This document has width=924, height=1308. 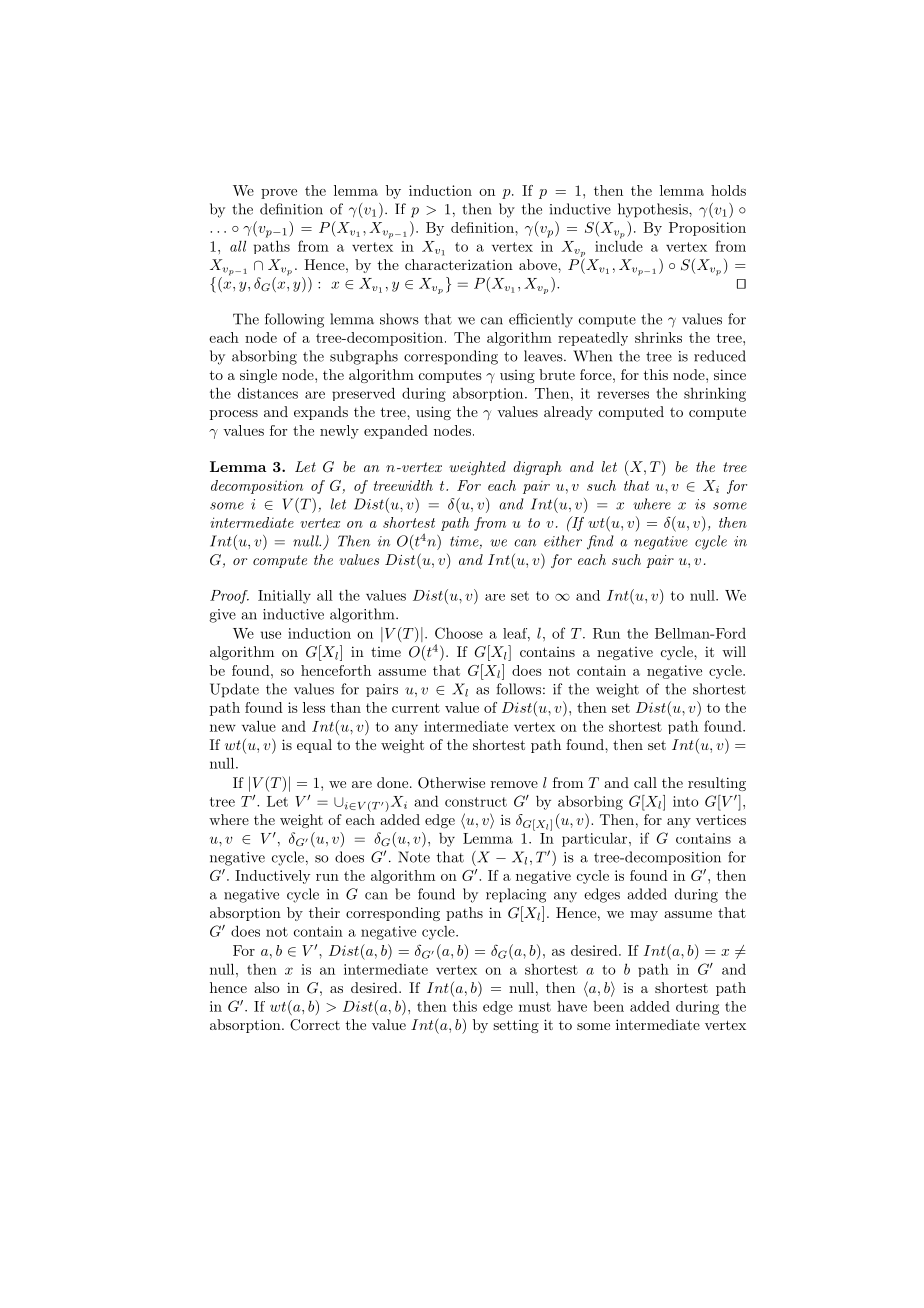 I want to click on prove, so click(x=279, y=194).
